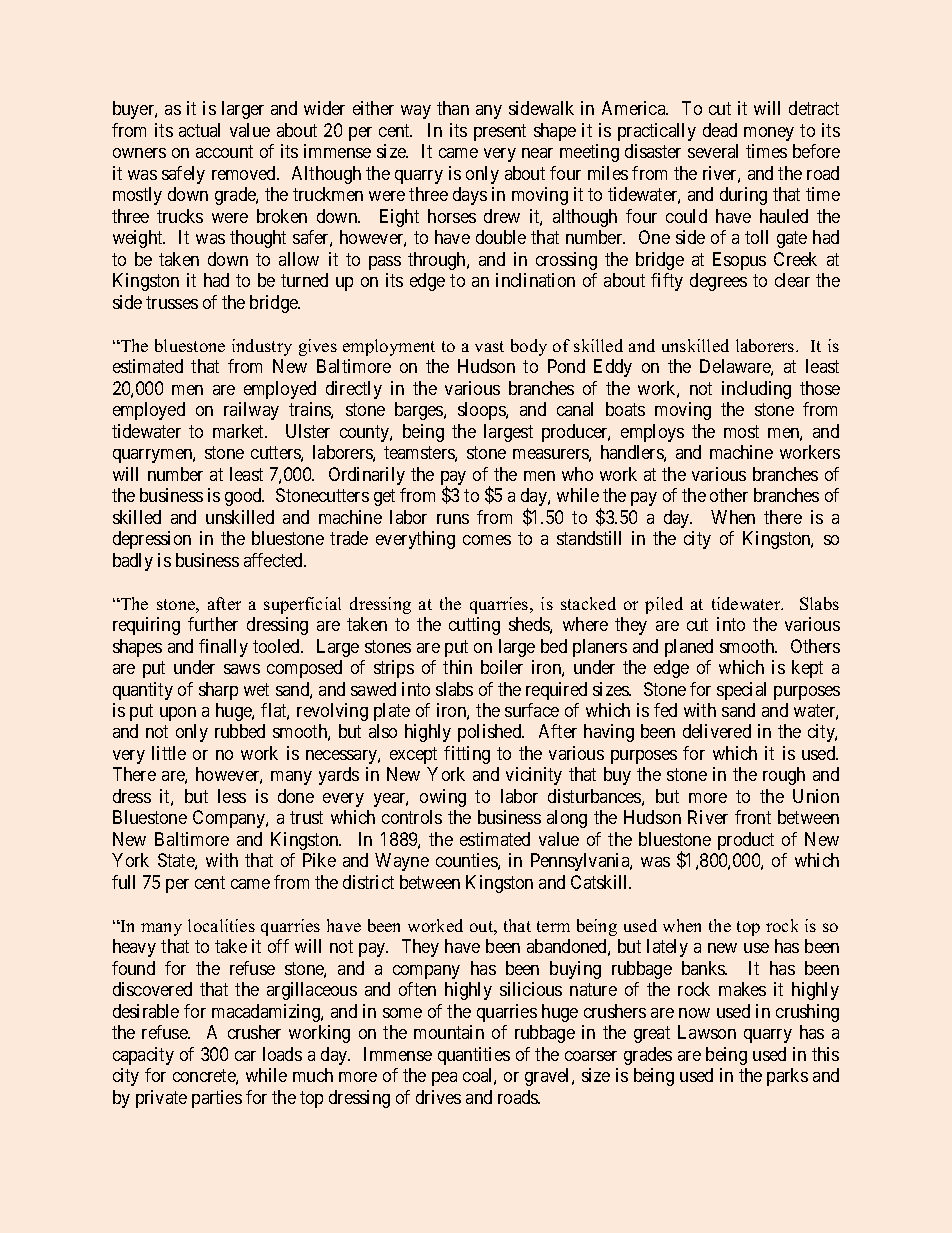  I want to click on actual, so click(199, 130).
